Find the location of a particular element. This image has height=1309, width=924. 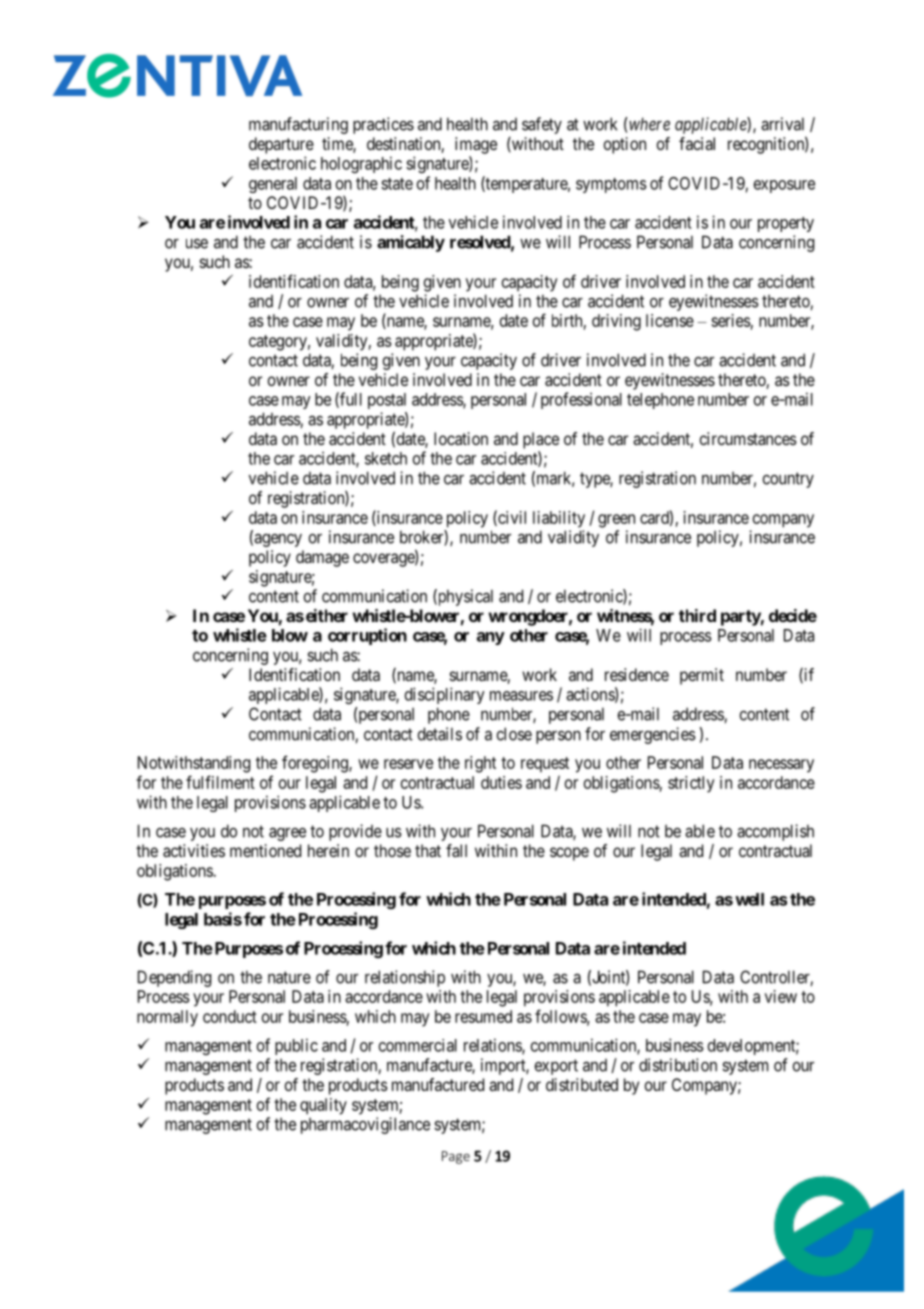

location is located at coordinates (461, 438).
